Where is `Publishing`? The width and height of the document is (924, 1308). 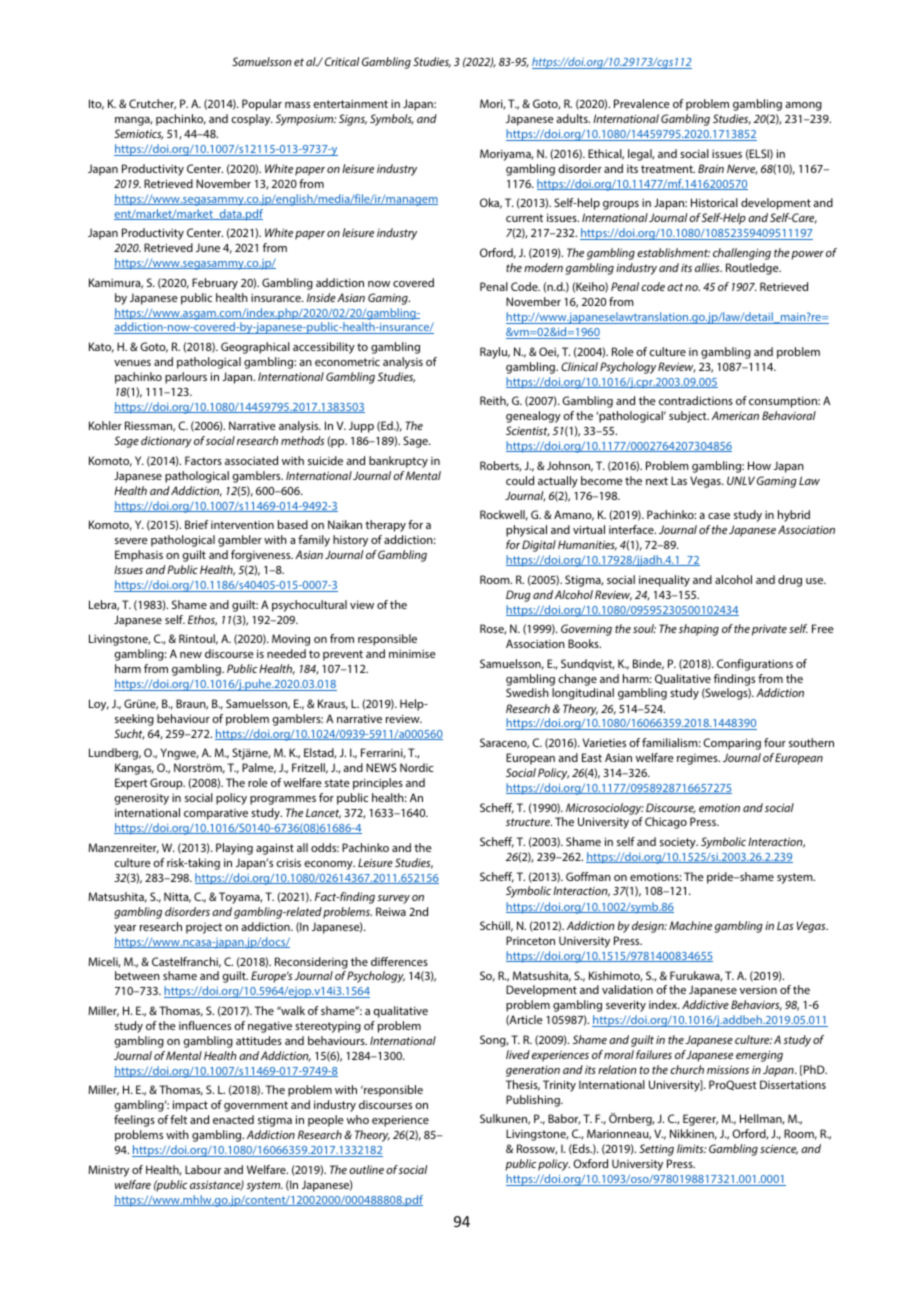
Publishing is located at coordinates (534, 1101).
